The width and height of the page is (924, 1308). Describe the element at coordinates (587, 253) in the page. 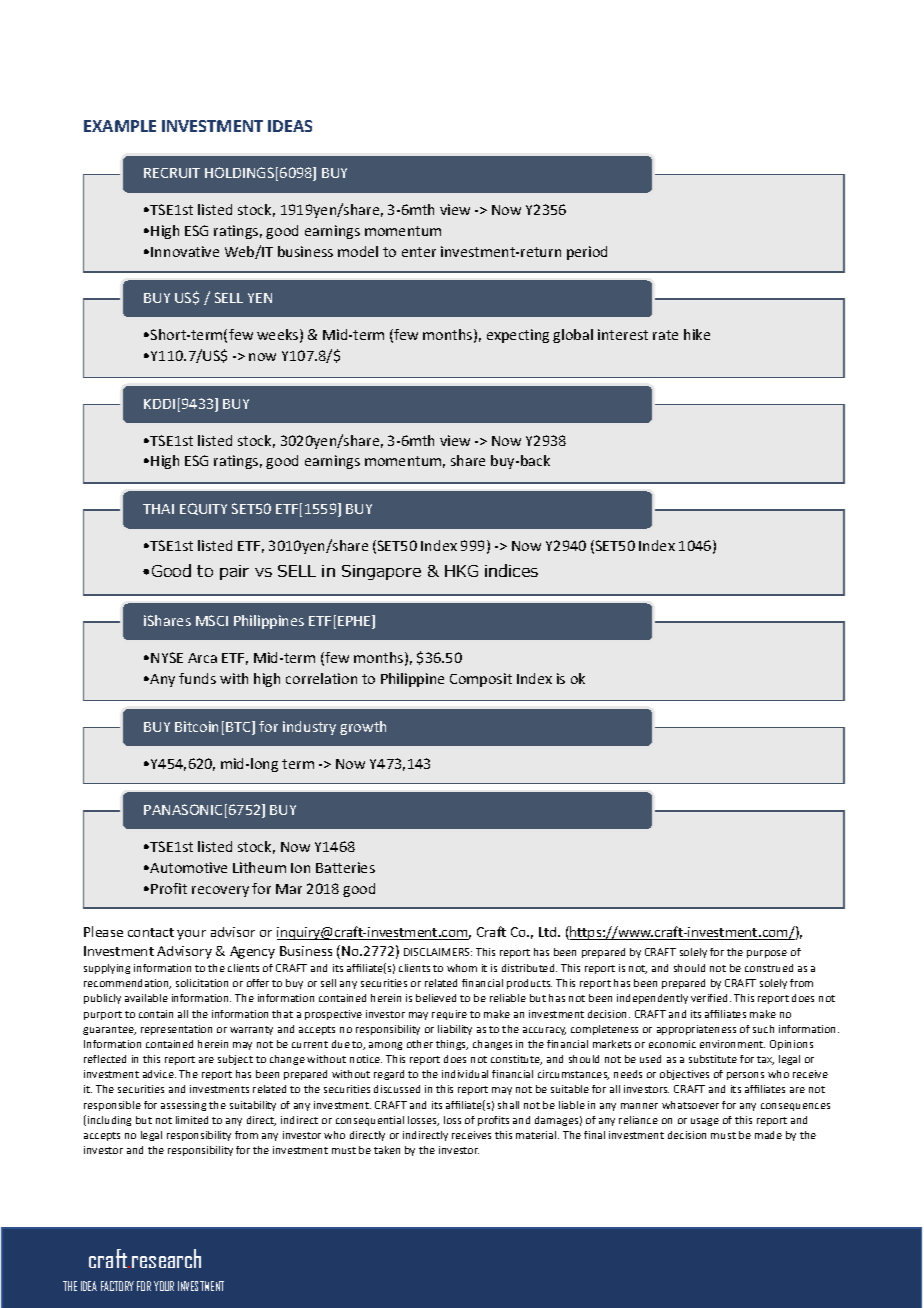

I see `period` at that location.
